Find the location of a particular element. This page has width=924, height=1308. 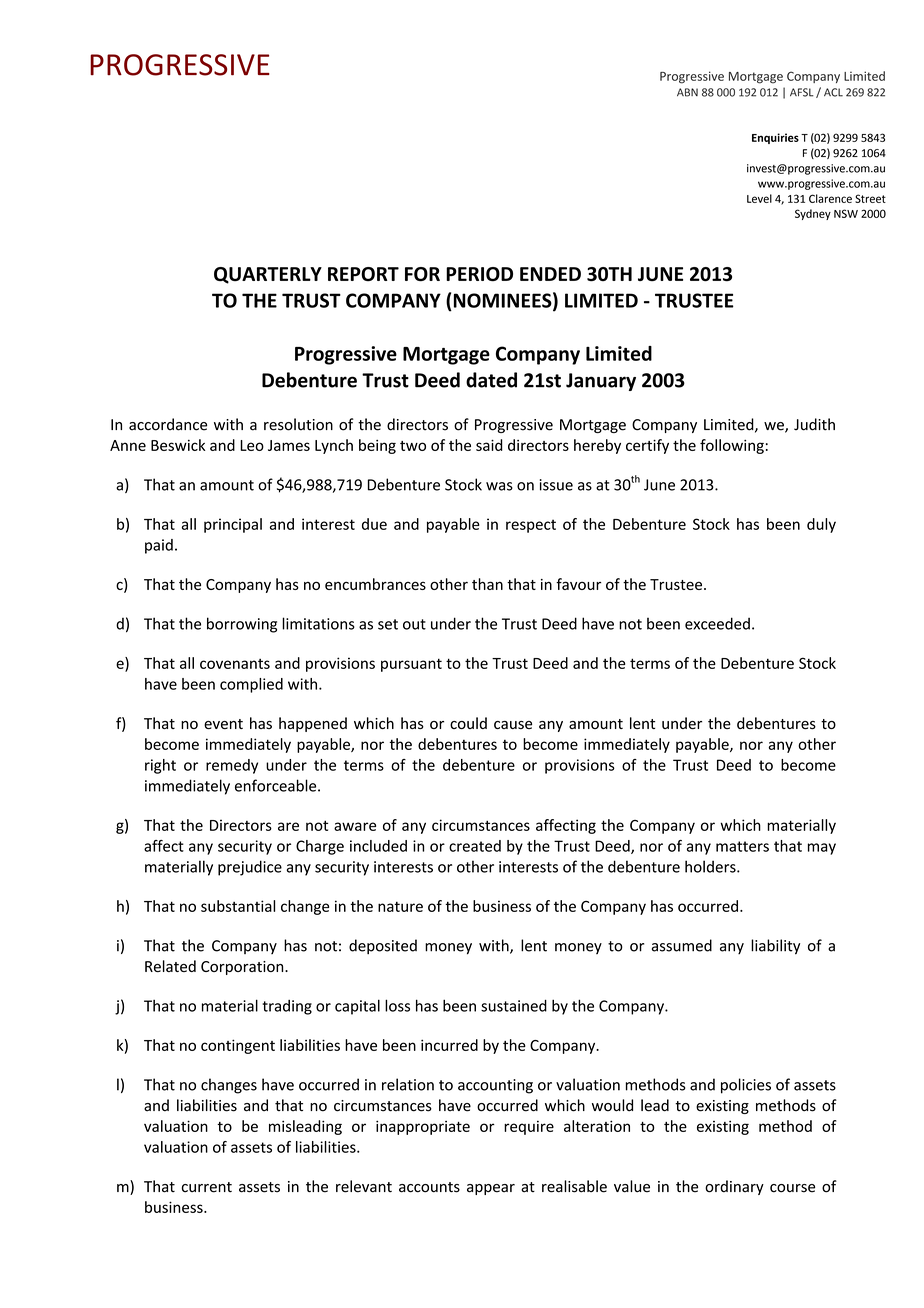

Corporation is located at coordinates (243, 968).
